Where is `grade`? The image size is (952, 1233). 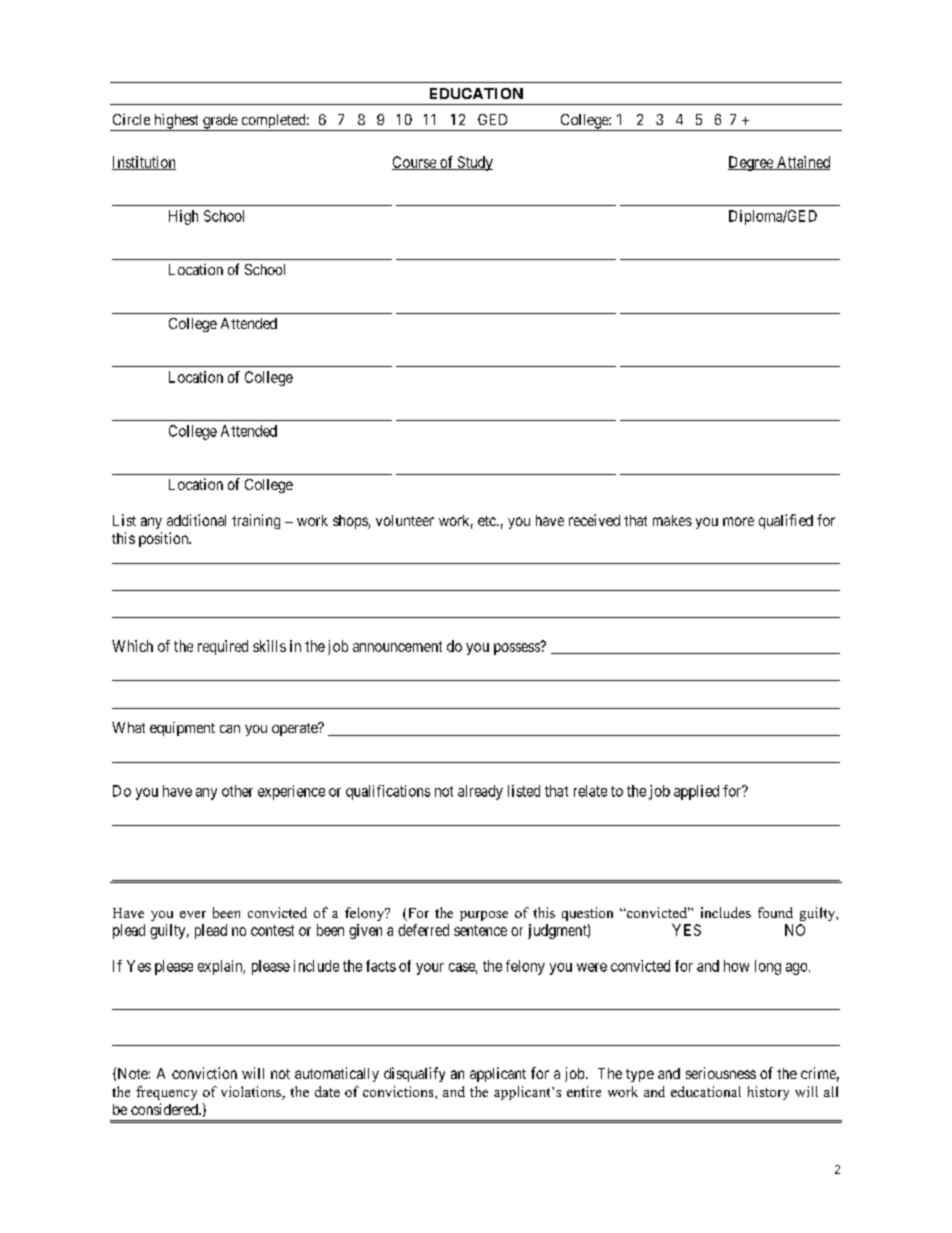
grade is located at coordinates (220, 122).
